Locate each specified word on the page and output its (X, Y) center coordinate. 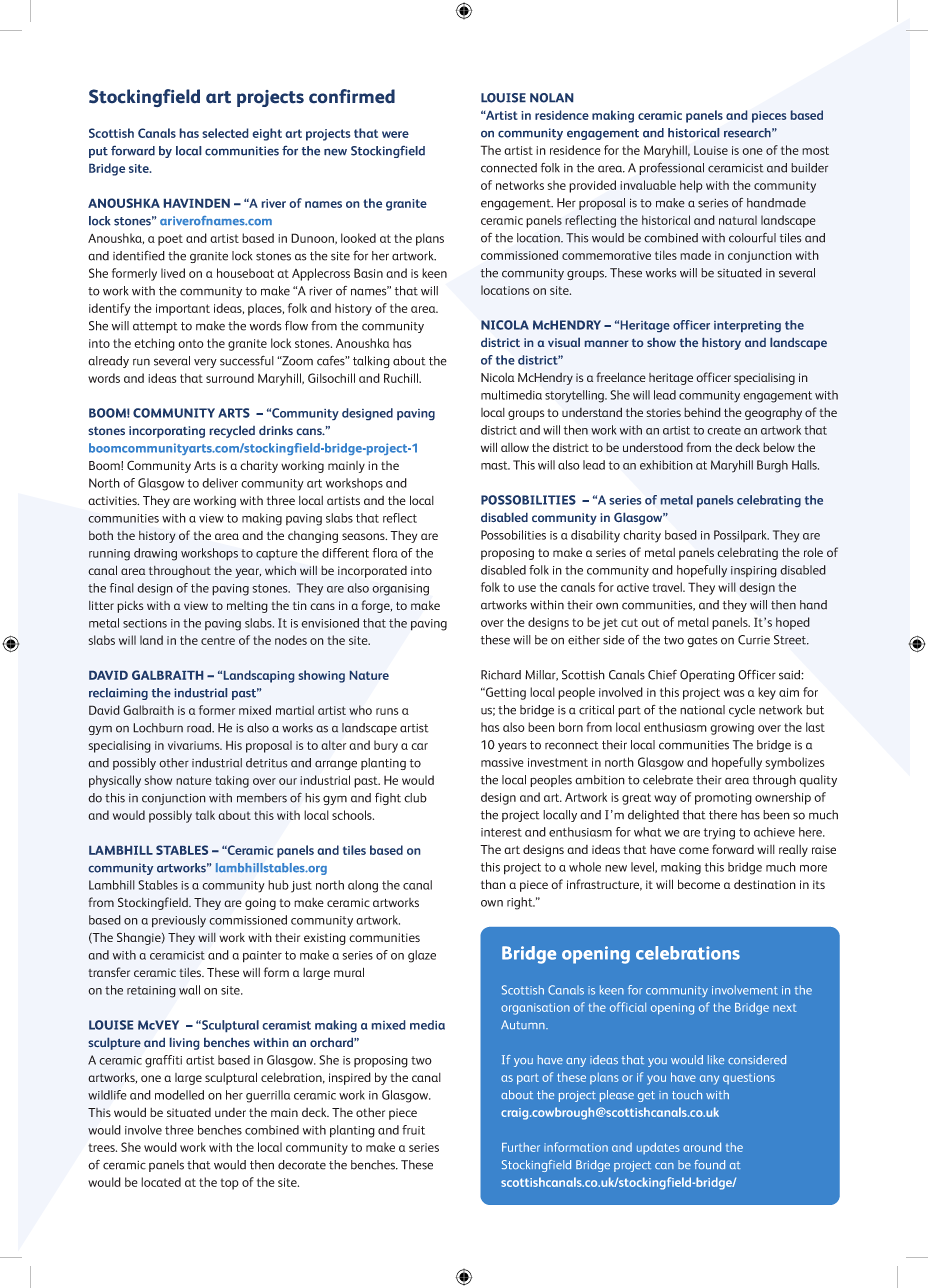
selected (225, 133)
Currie (754, 640)
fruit (413, 1130)
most (815, 150)
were (395, 134)
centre (218, 640)
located (161, 1182)
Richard (501, 675)
